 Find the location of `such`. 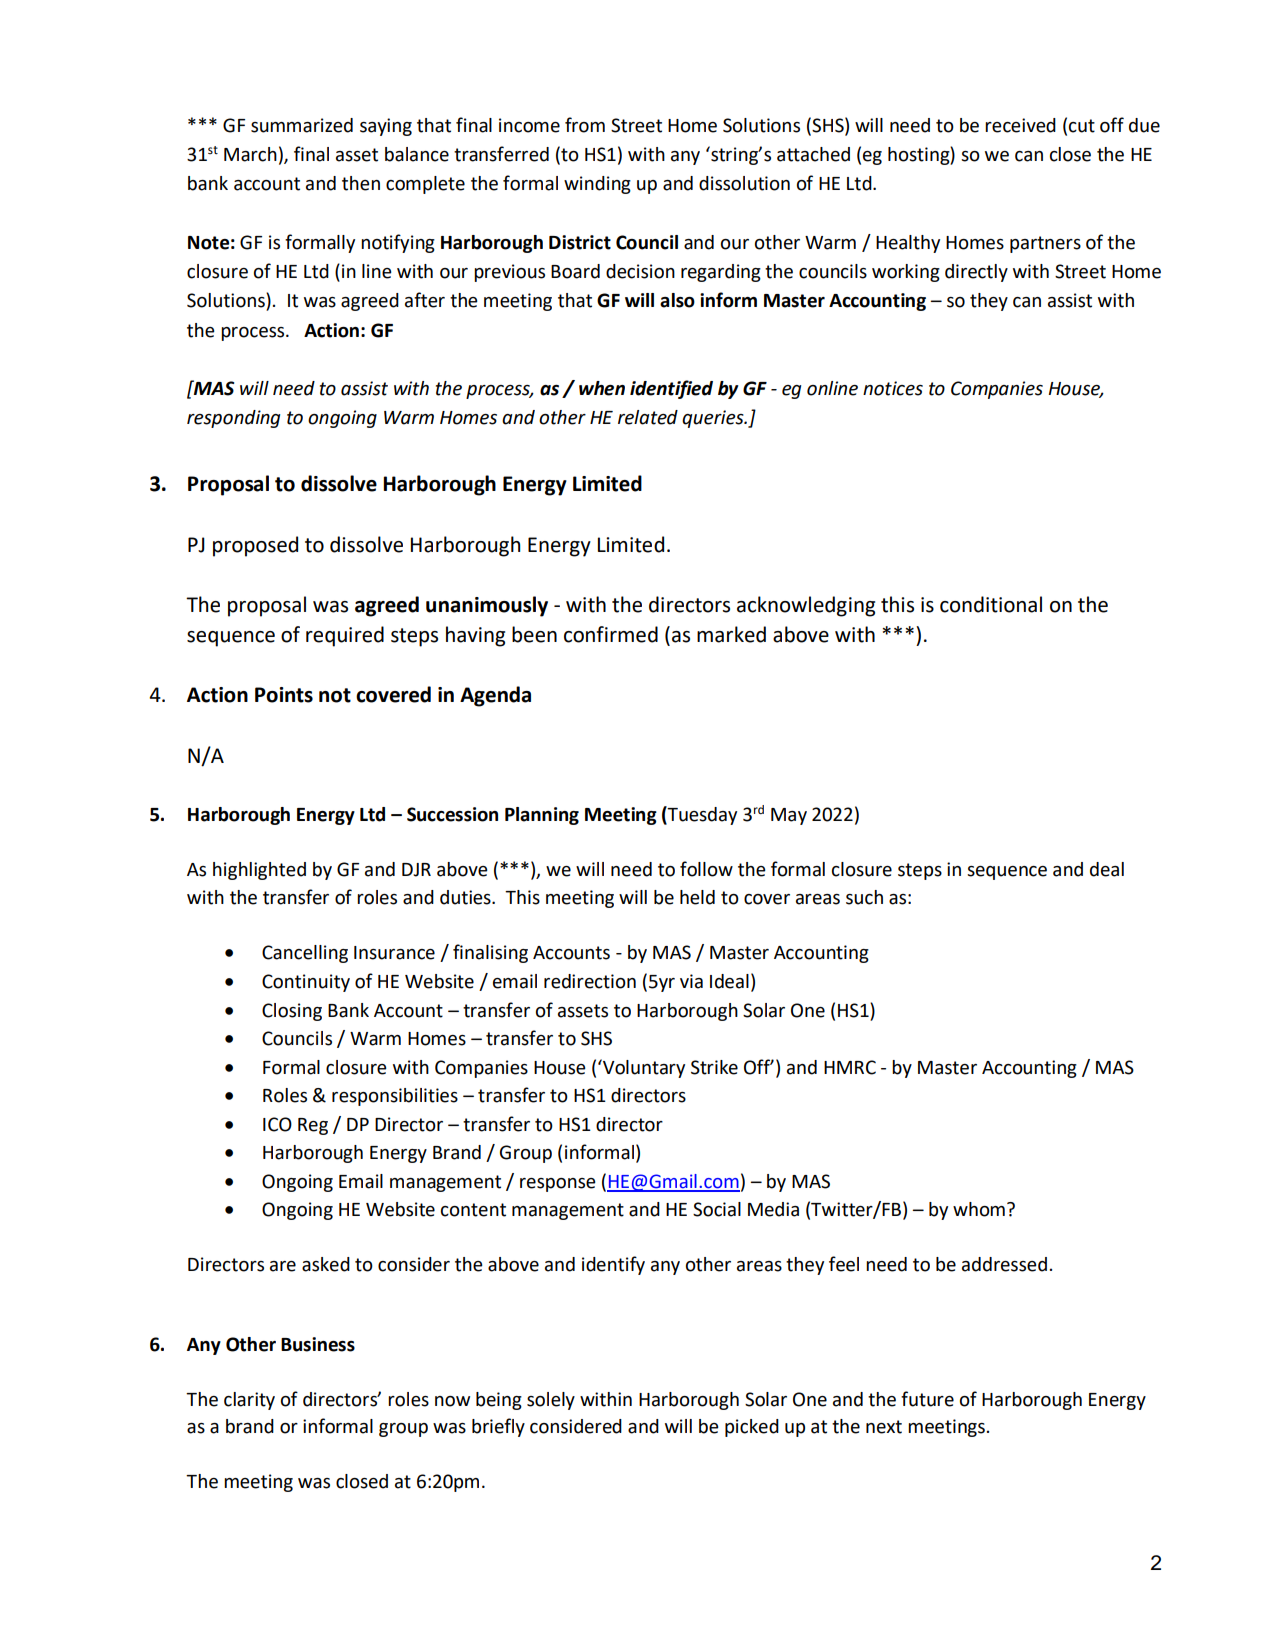

such is located at coordinates (864, 897).
